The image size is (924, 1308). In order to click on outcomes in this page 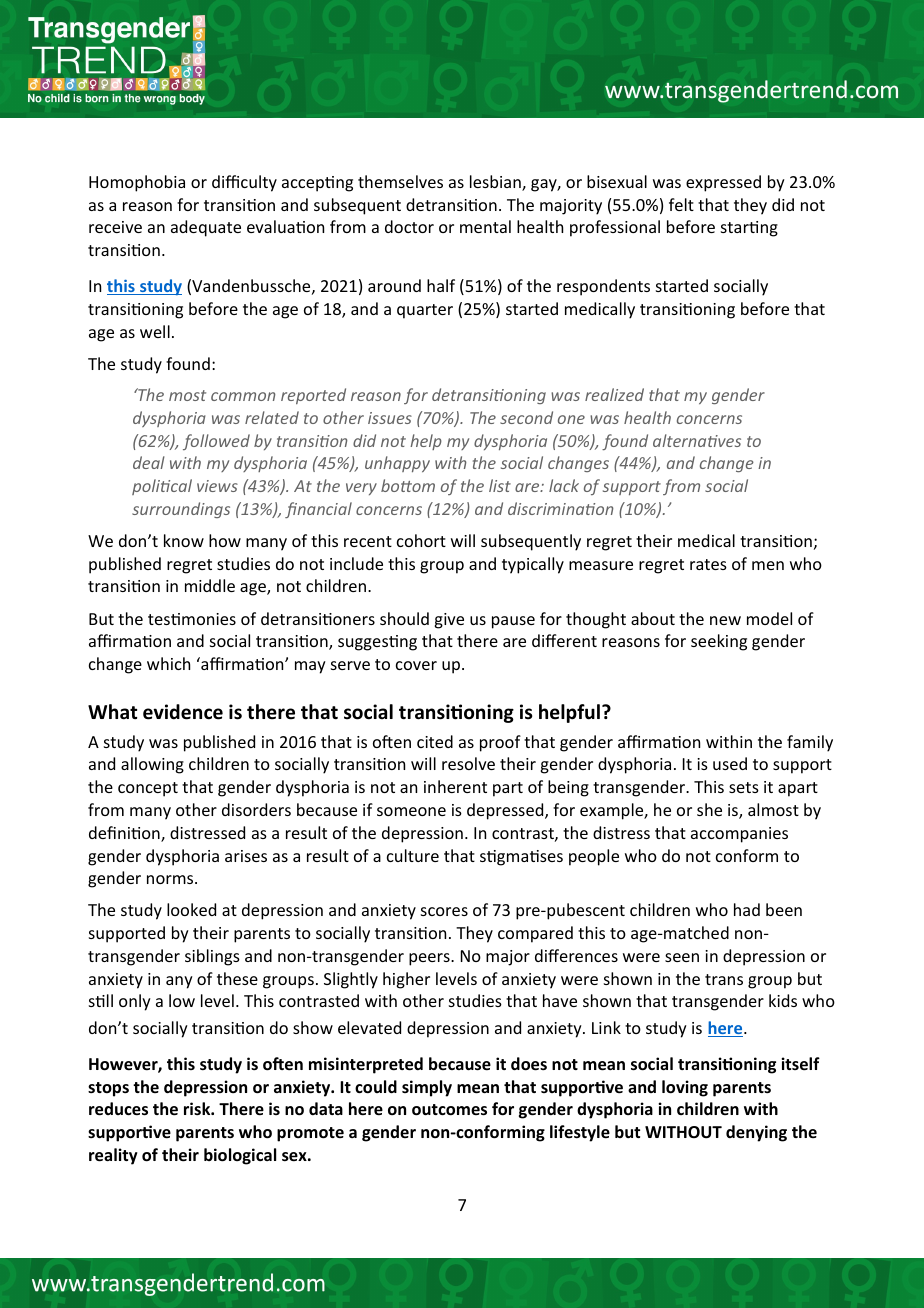, I will do `click(449, 1110)`.
